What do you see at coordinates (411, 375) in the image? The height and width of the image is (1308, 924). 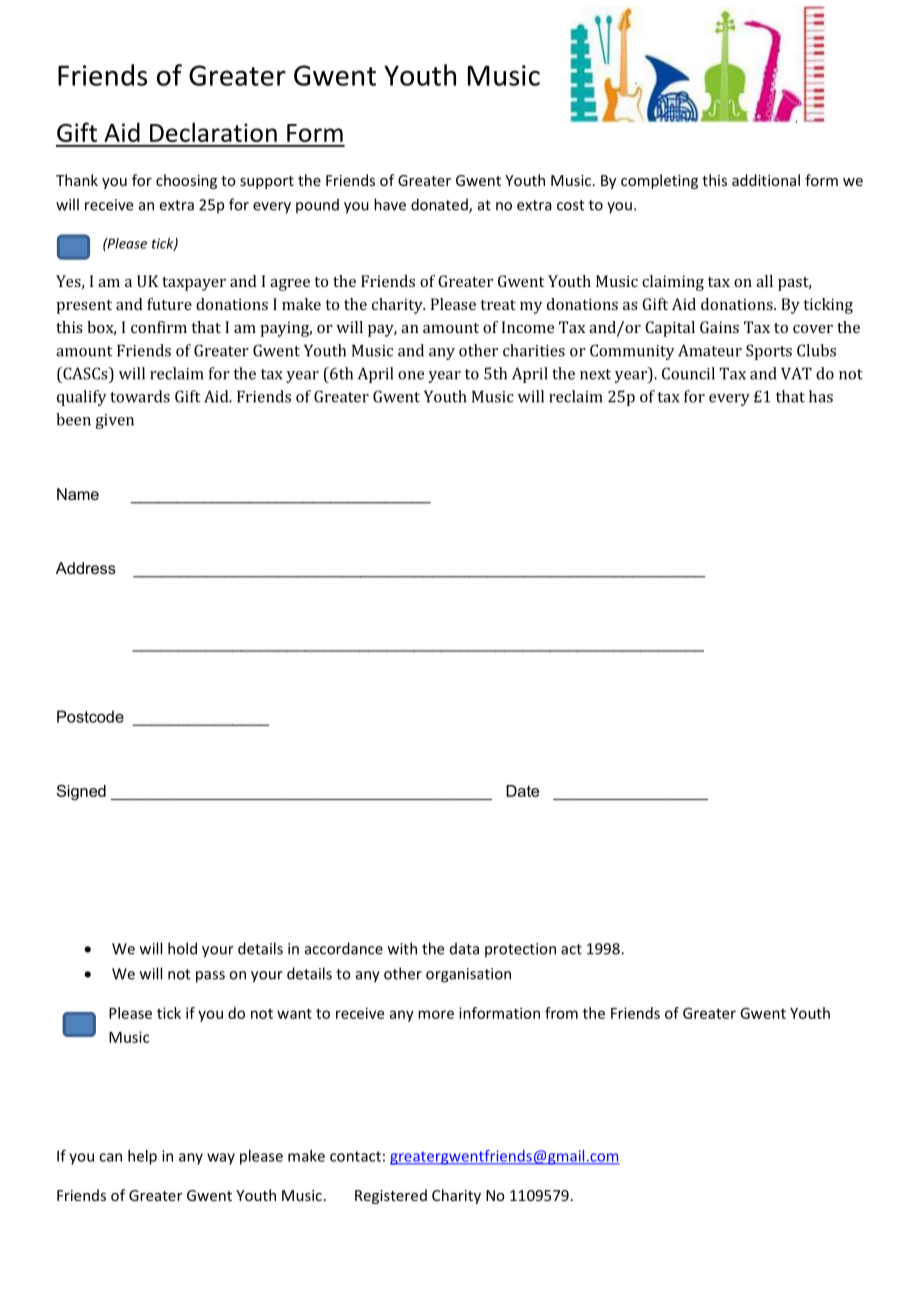 I see `one` at bounding box center [411, 375].
